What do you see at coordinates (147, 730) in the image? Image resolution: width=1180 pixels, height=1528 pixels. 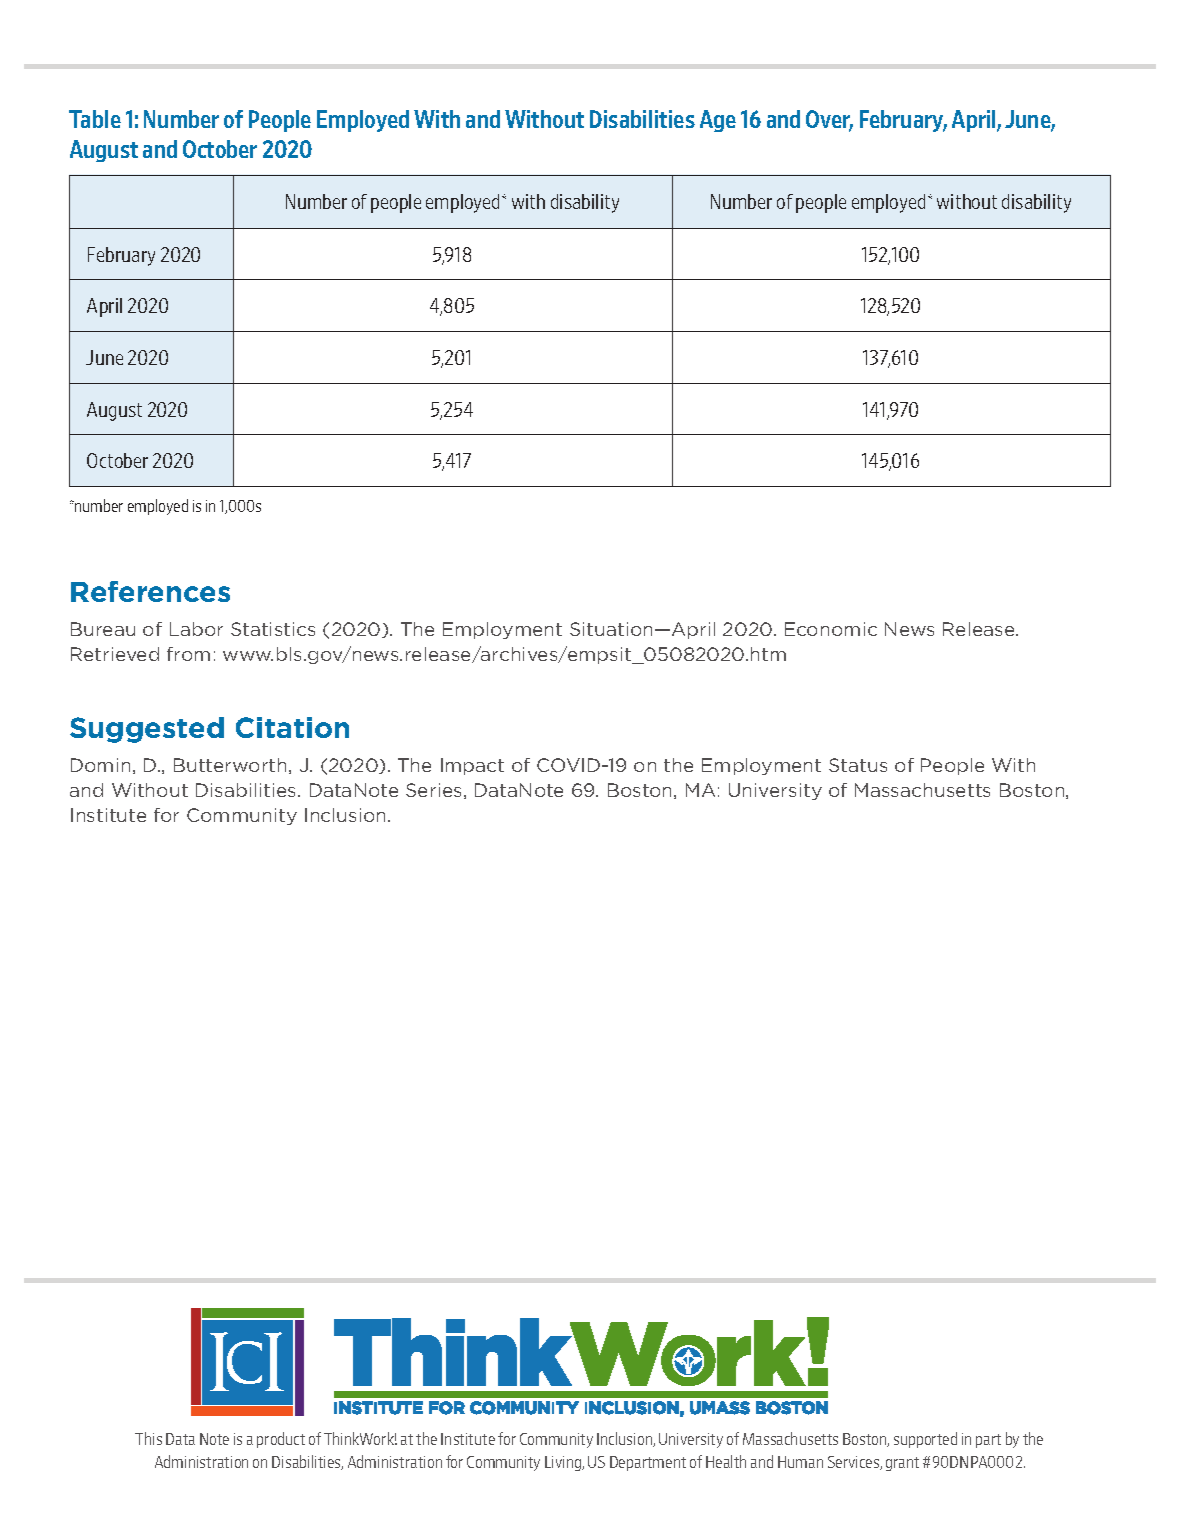 I see `Suggested` at bounding box center [147, 730].
